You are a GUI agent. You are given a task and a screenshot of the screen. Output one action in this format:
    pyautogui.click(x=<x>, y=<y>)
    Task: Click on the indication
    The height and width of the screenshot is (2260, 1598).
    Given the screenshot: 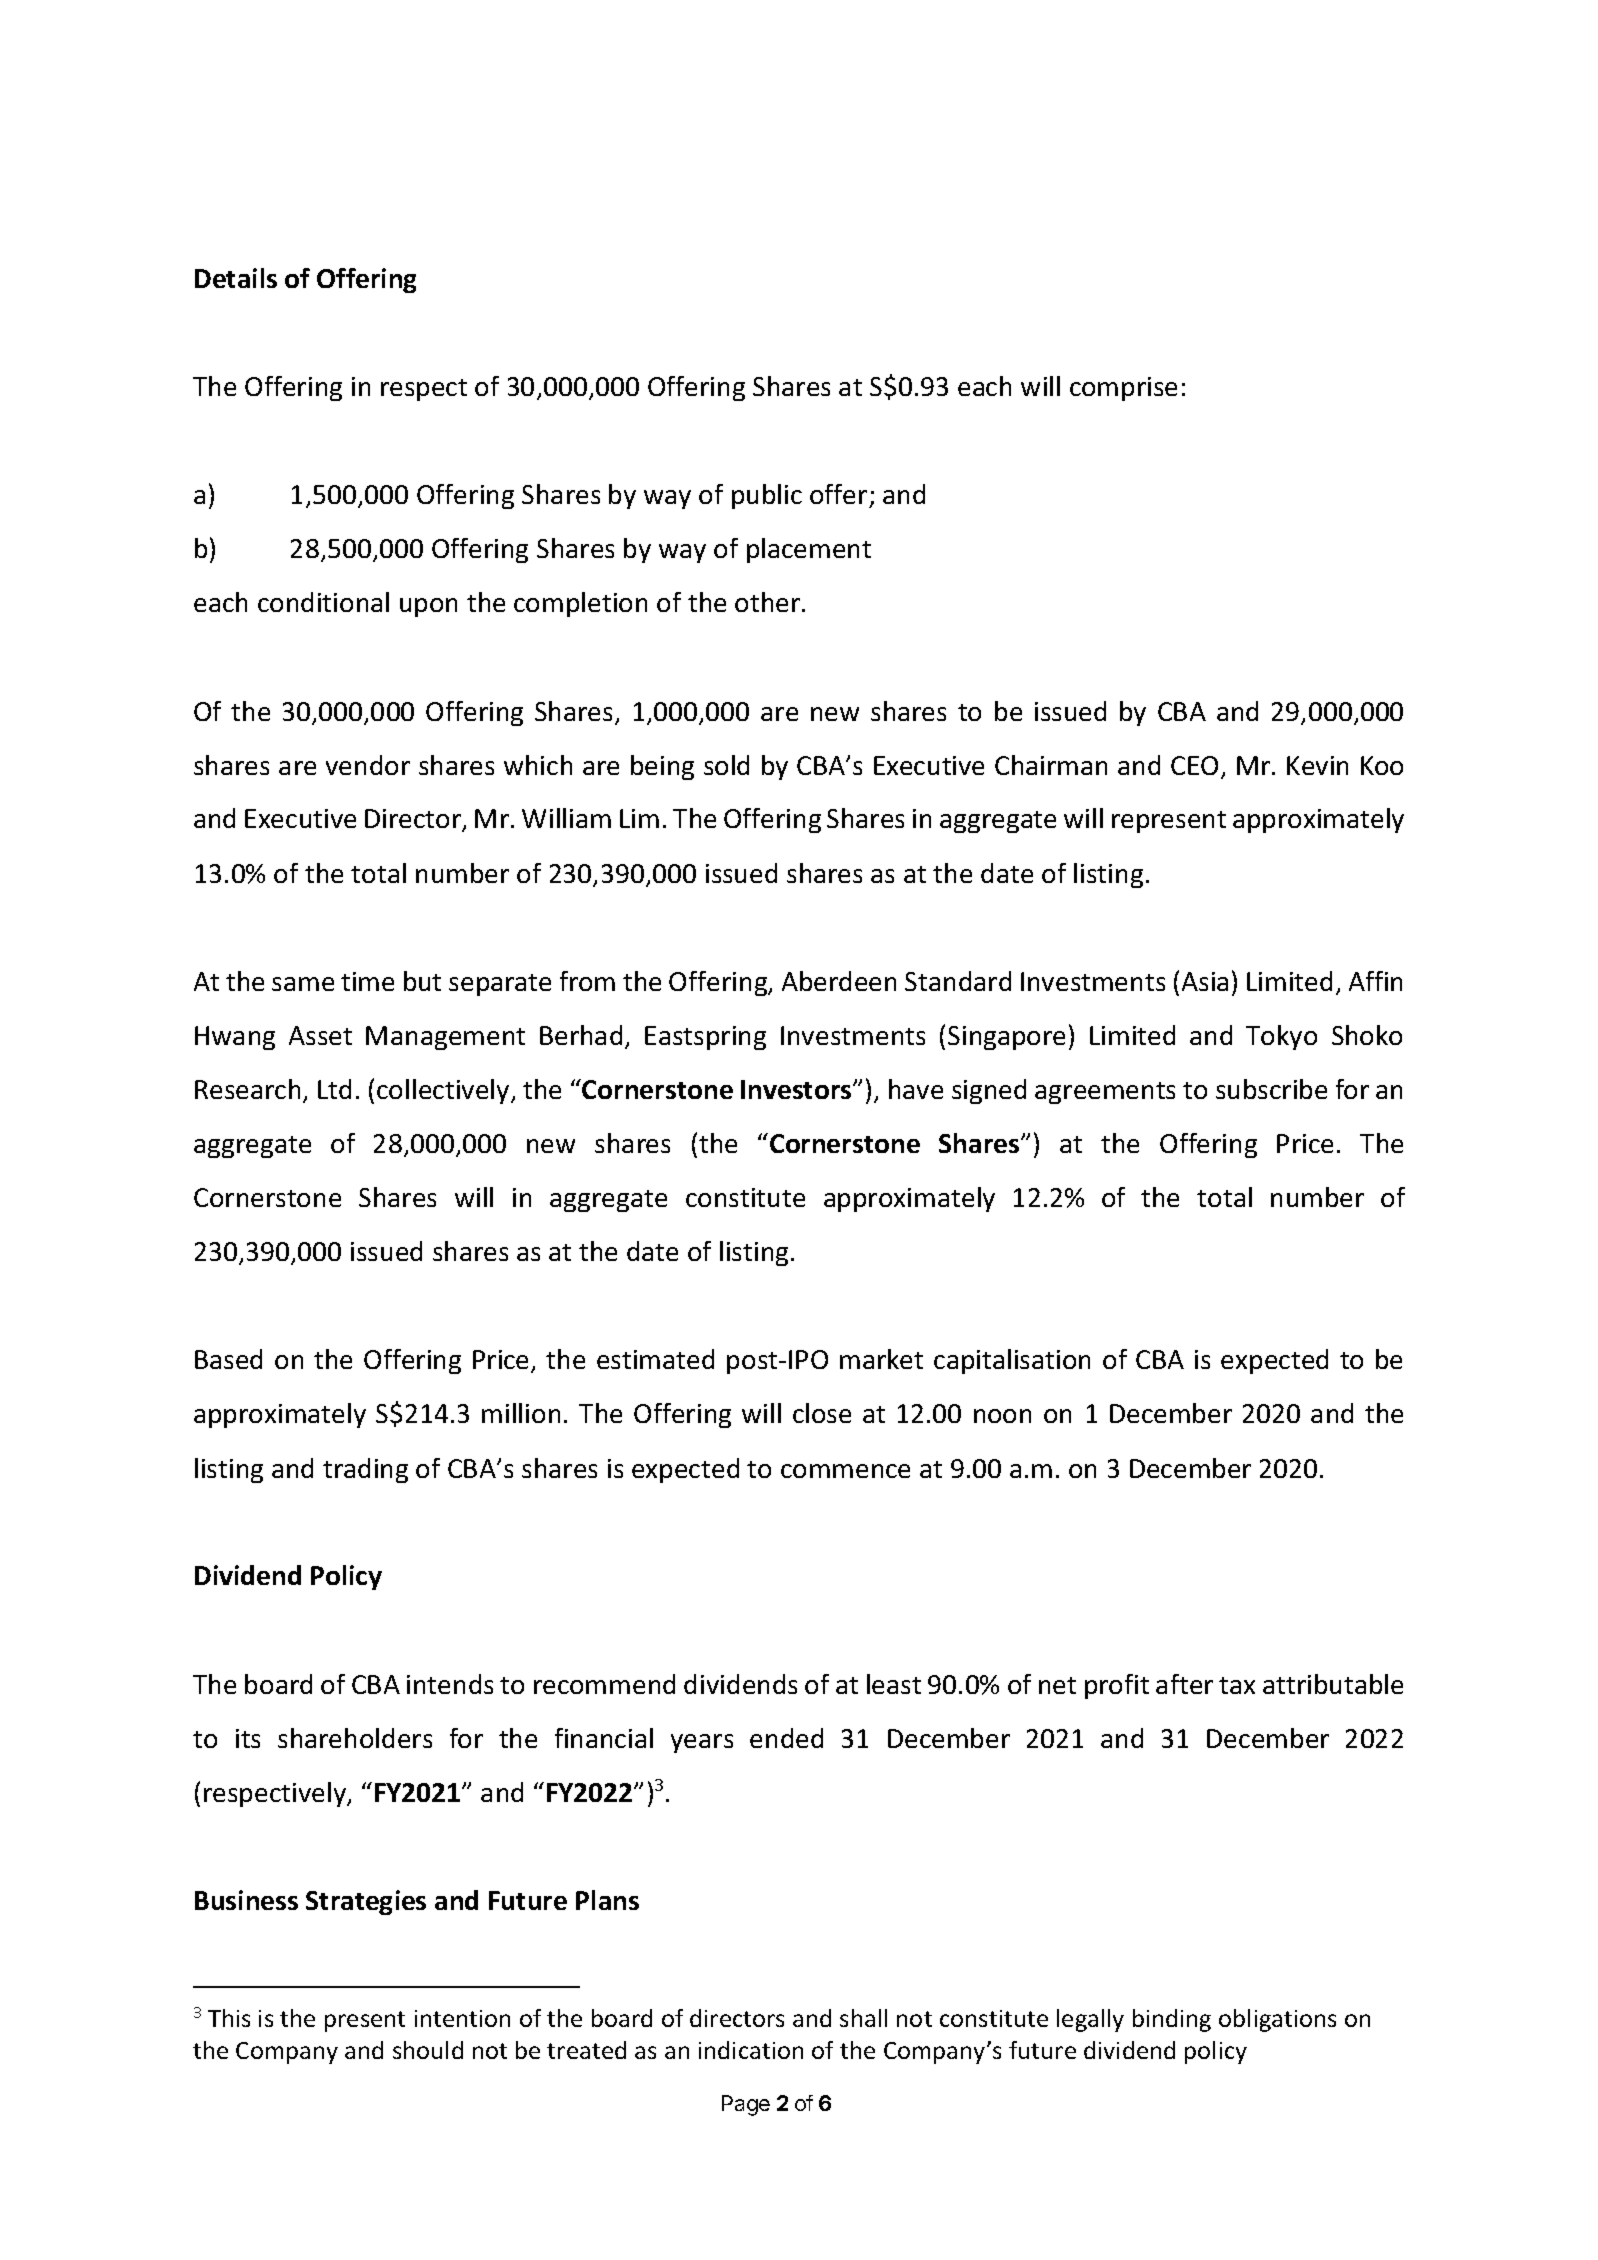 What is the action you would take?
    pyautogui.click(x=751, y=2050)
